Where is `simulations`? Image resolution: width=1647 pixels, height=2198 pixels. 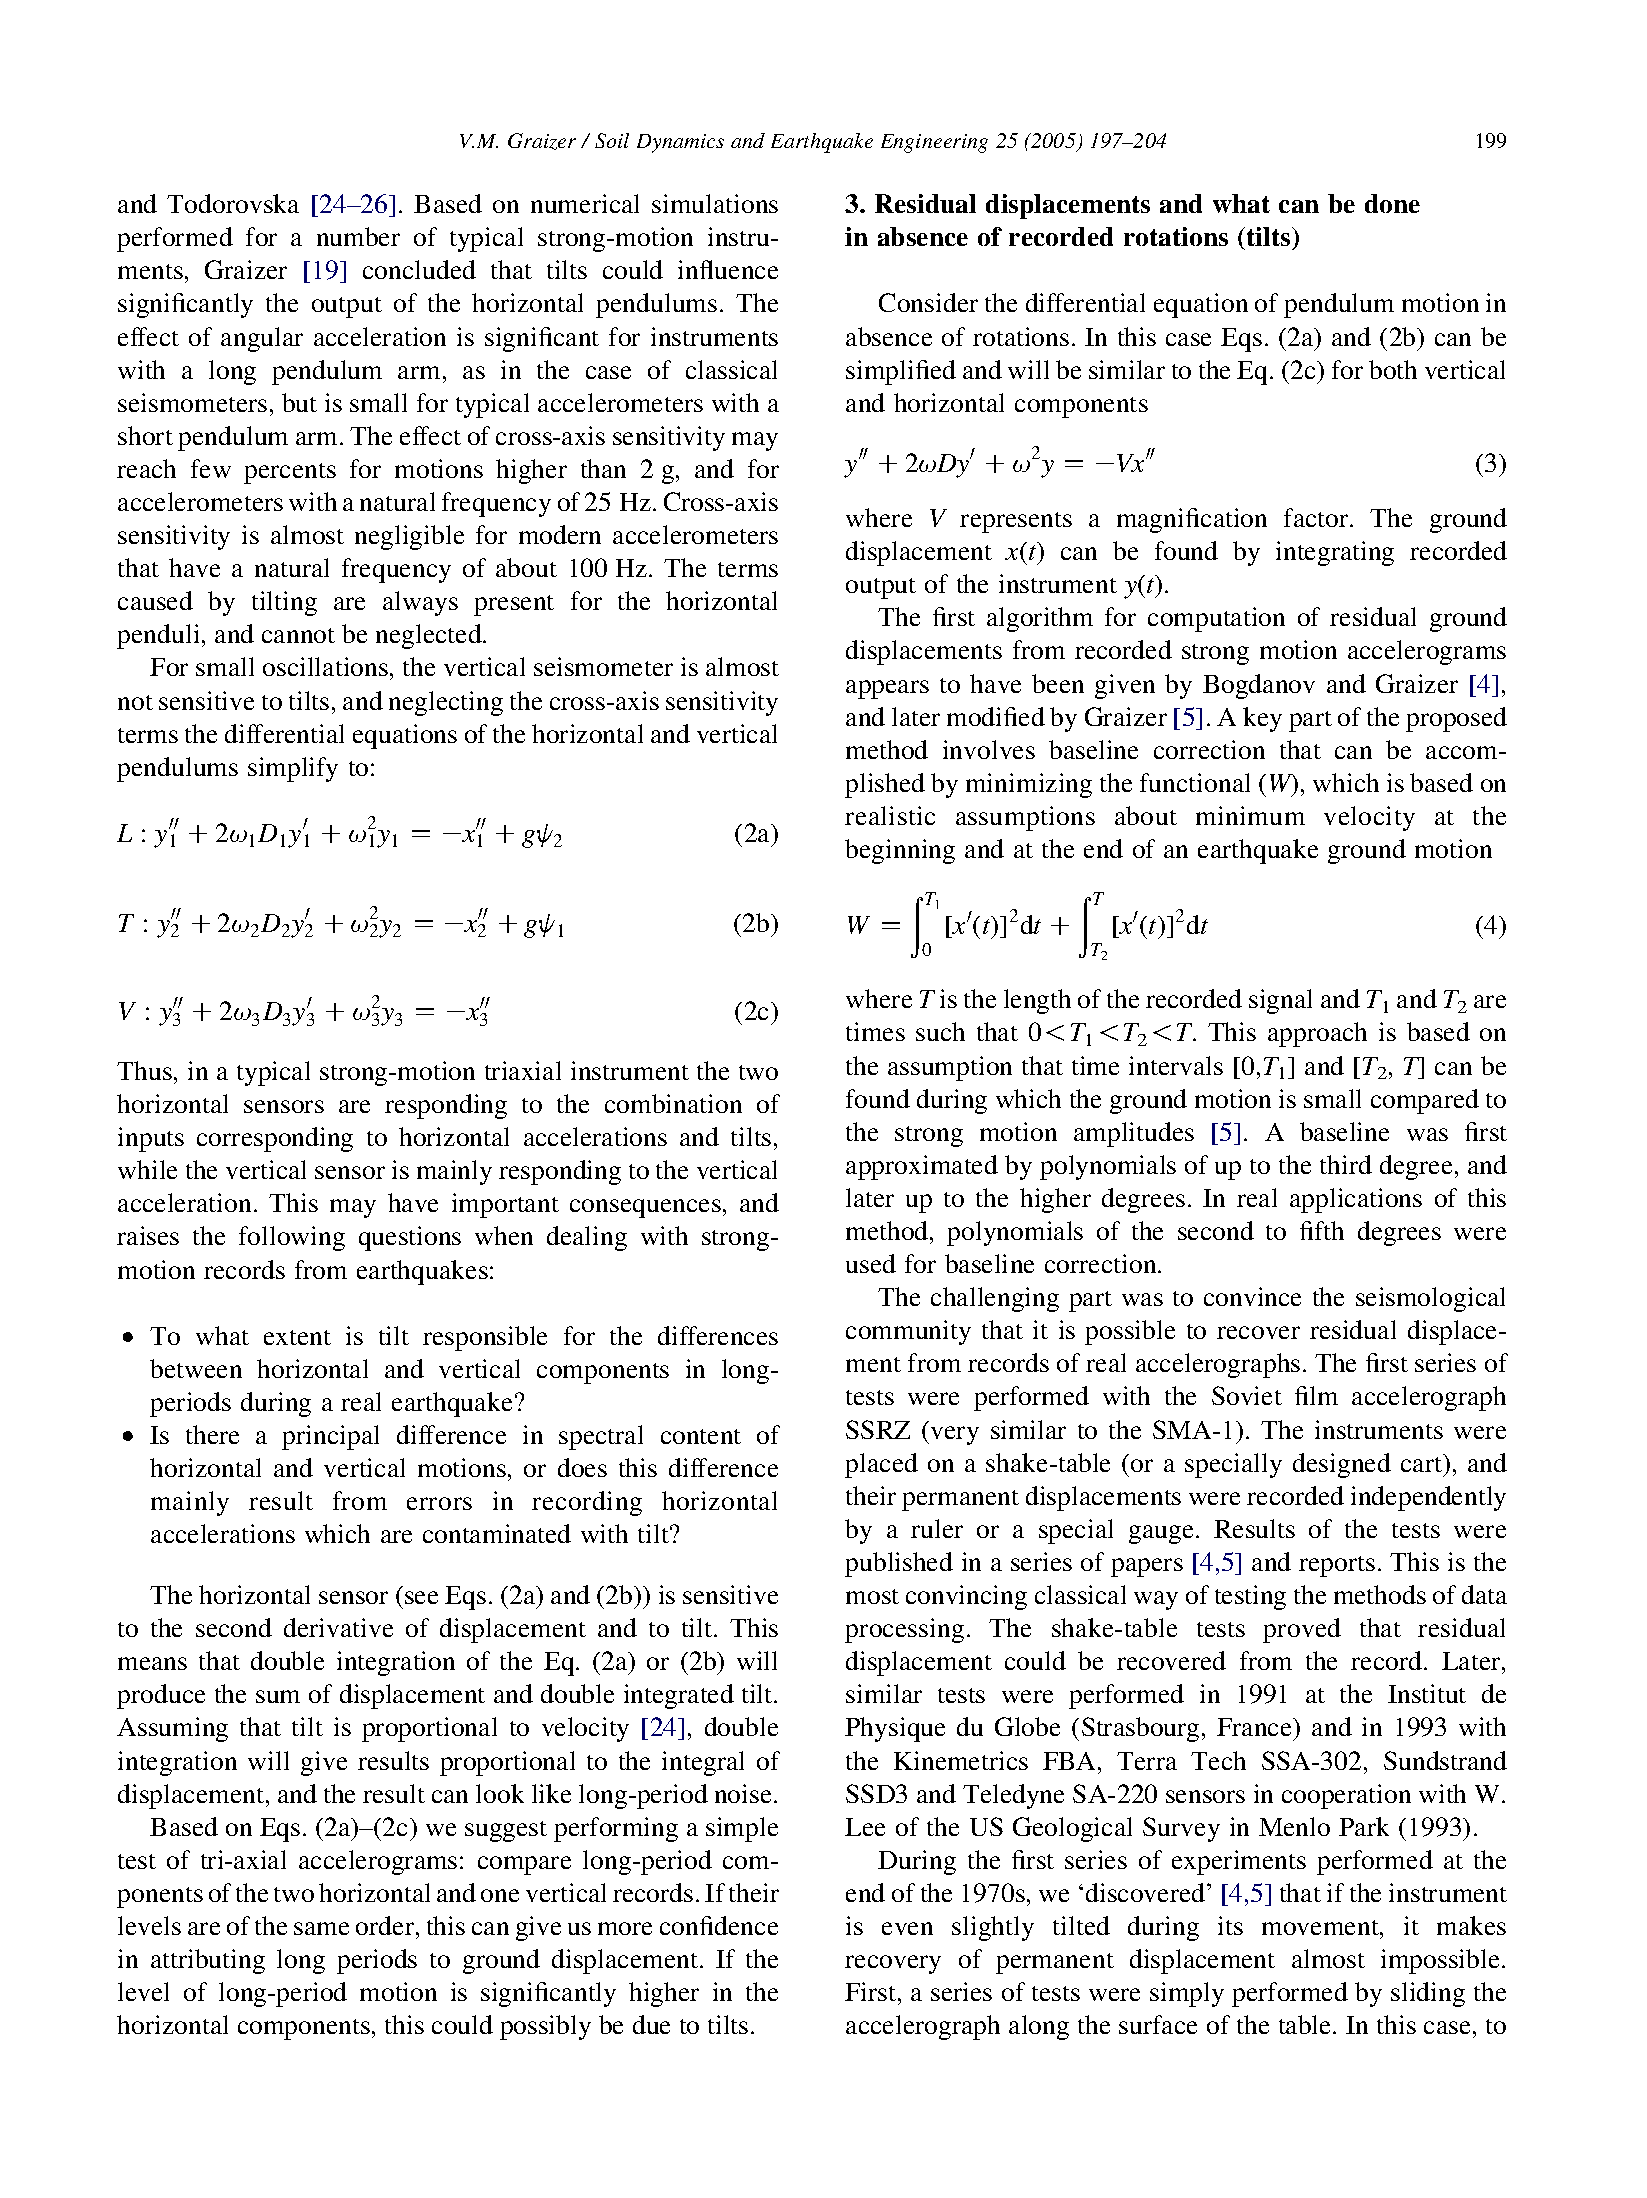
simulations is located at coordinates (715, 203).
